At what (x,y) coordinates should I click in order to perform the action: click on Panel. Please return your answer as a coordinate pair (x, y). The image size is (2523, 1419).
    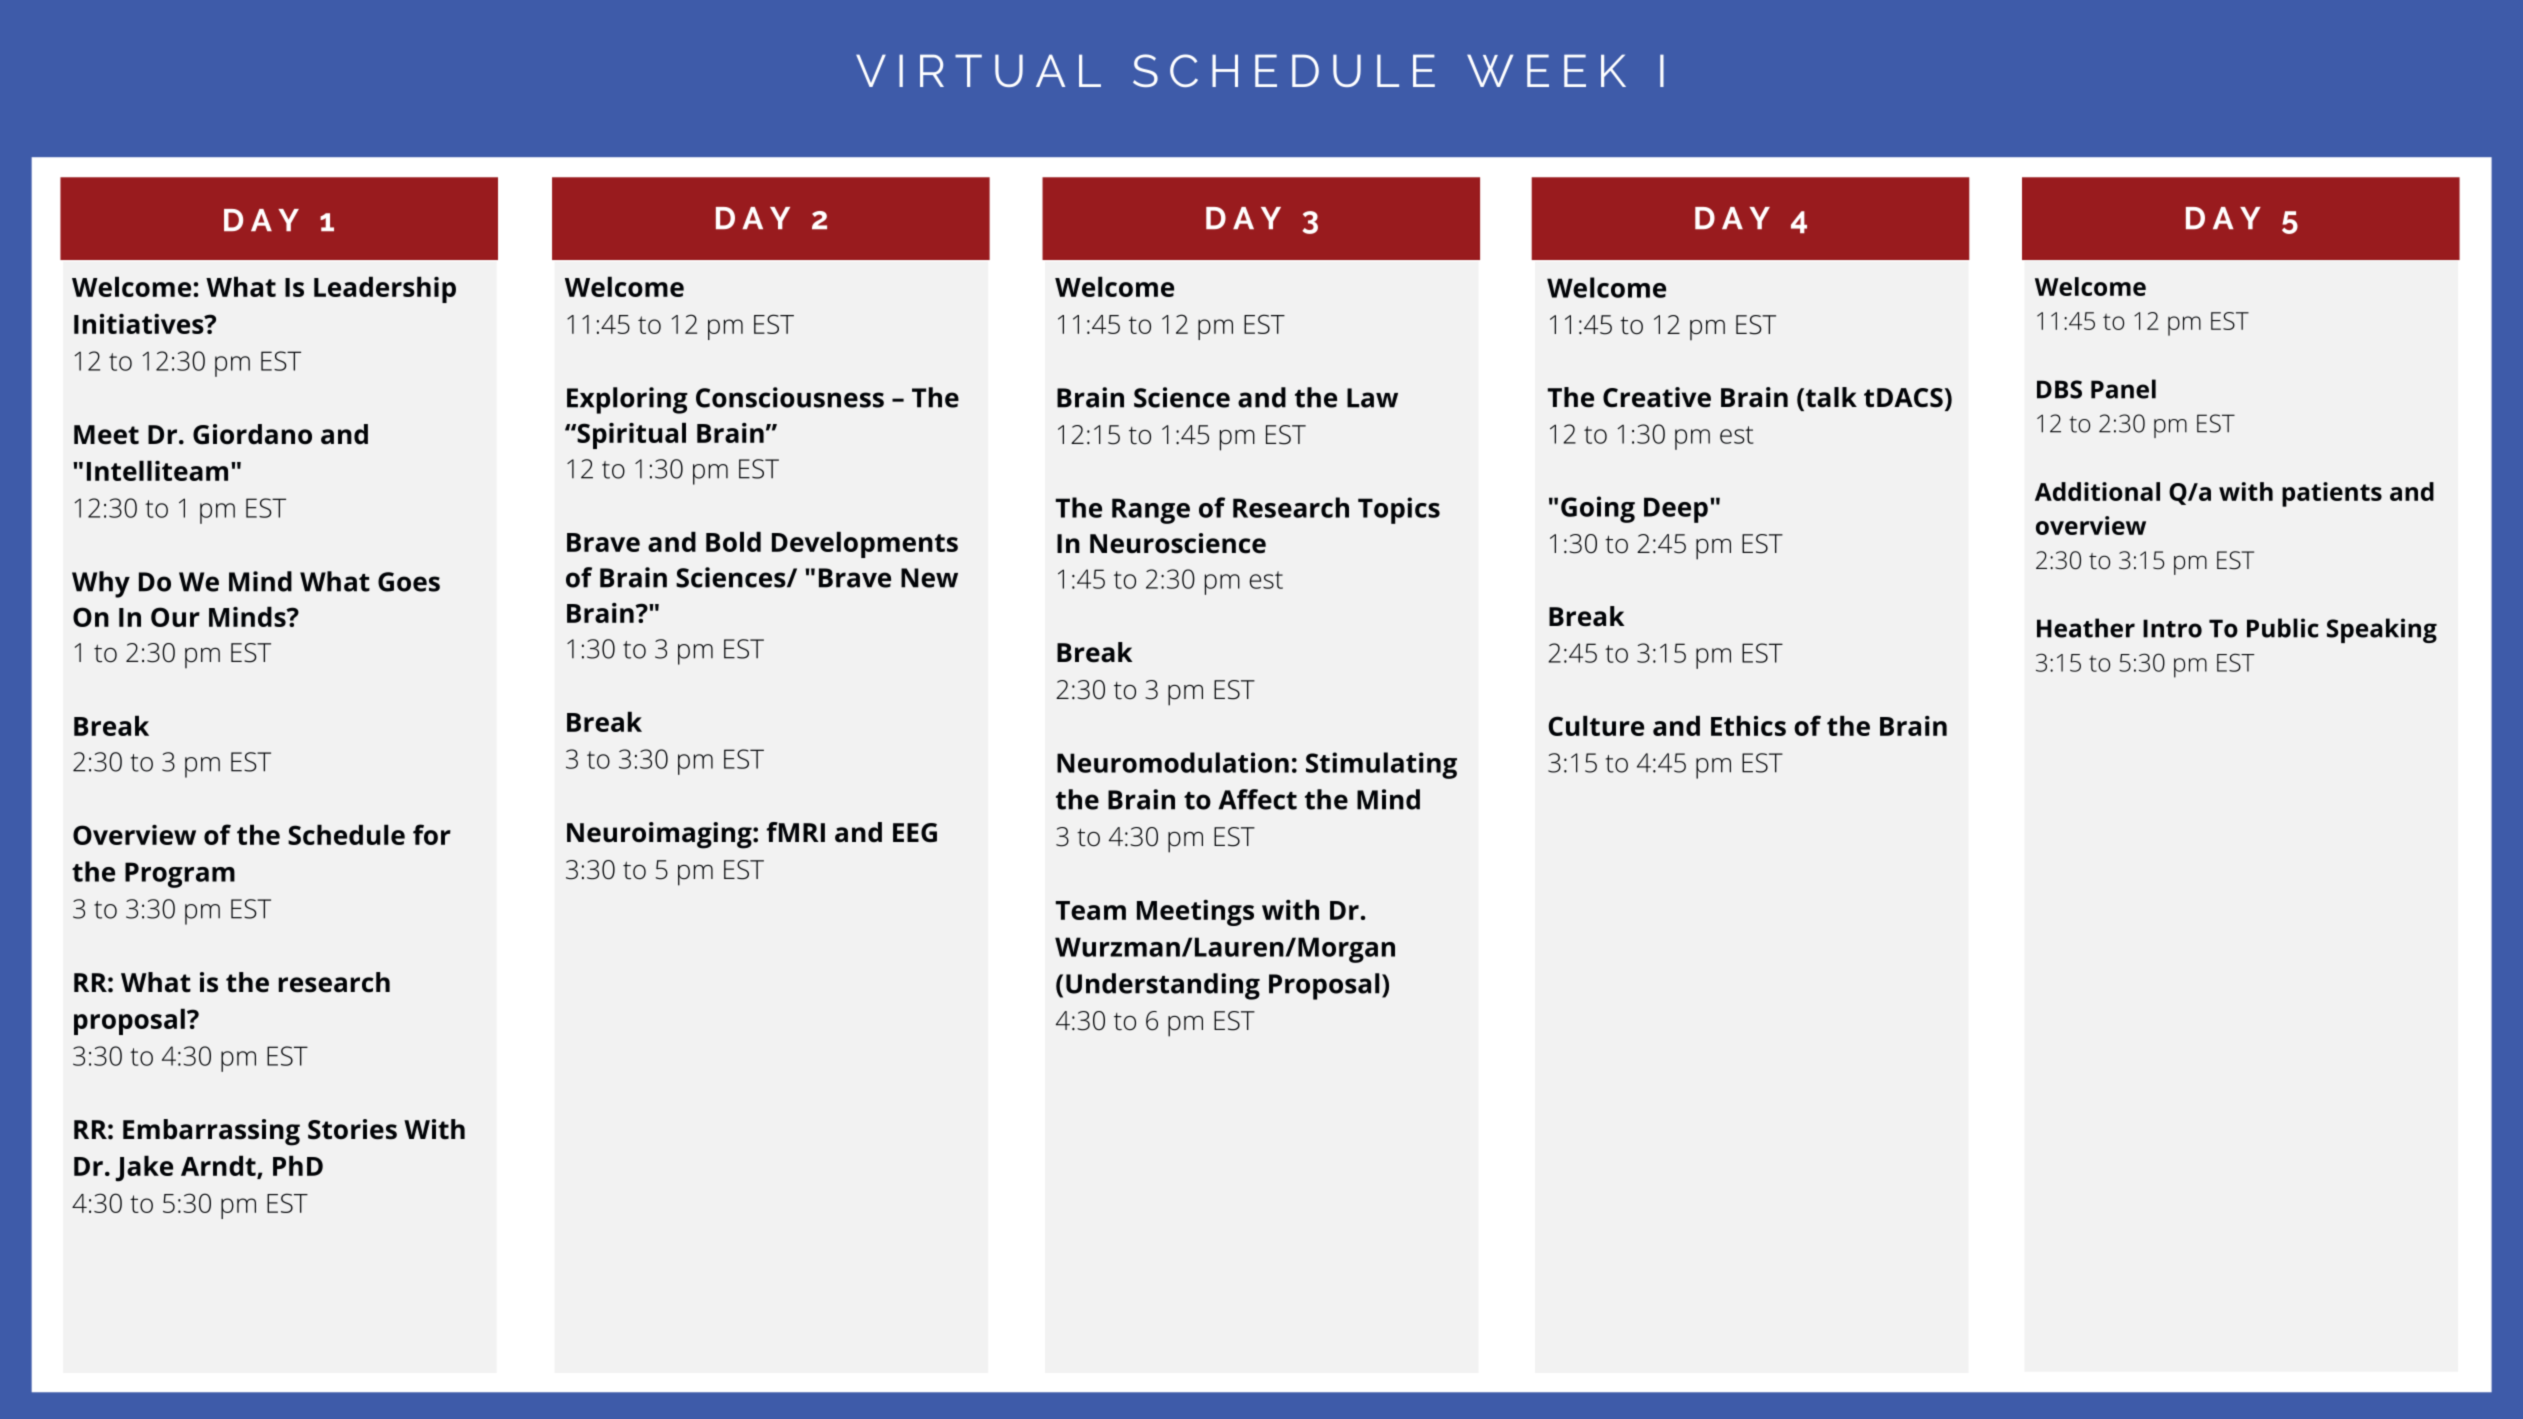
    Looking at the image, I should click on (2123, 389).
